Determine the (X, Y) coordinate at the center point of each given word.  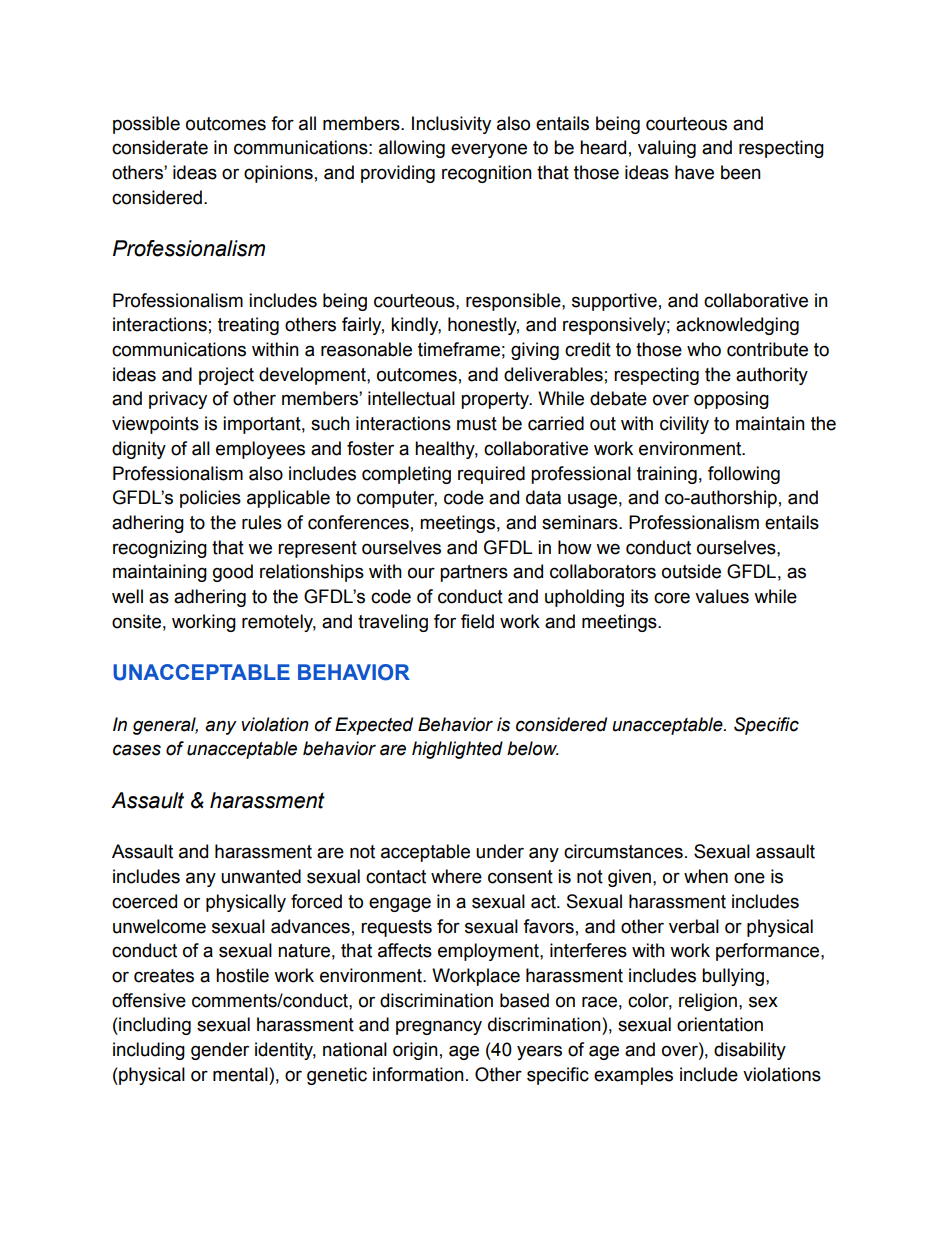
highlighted (457, 750)
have (694, 172)
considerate (160, 147)
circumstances (623, 851)
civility (684, 425)
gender (220, 1051)
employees (260, 450)
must (477, 424)
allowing (412, 149)
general (165, 726)
